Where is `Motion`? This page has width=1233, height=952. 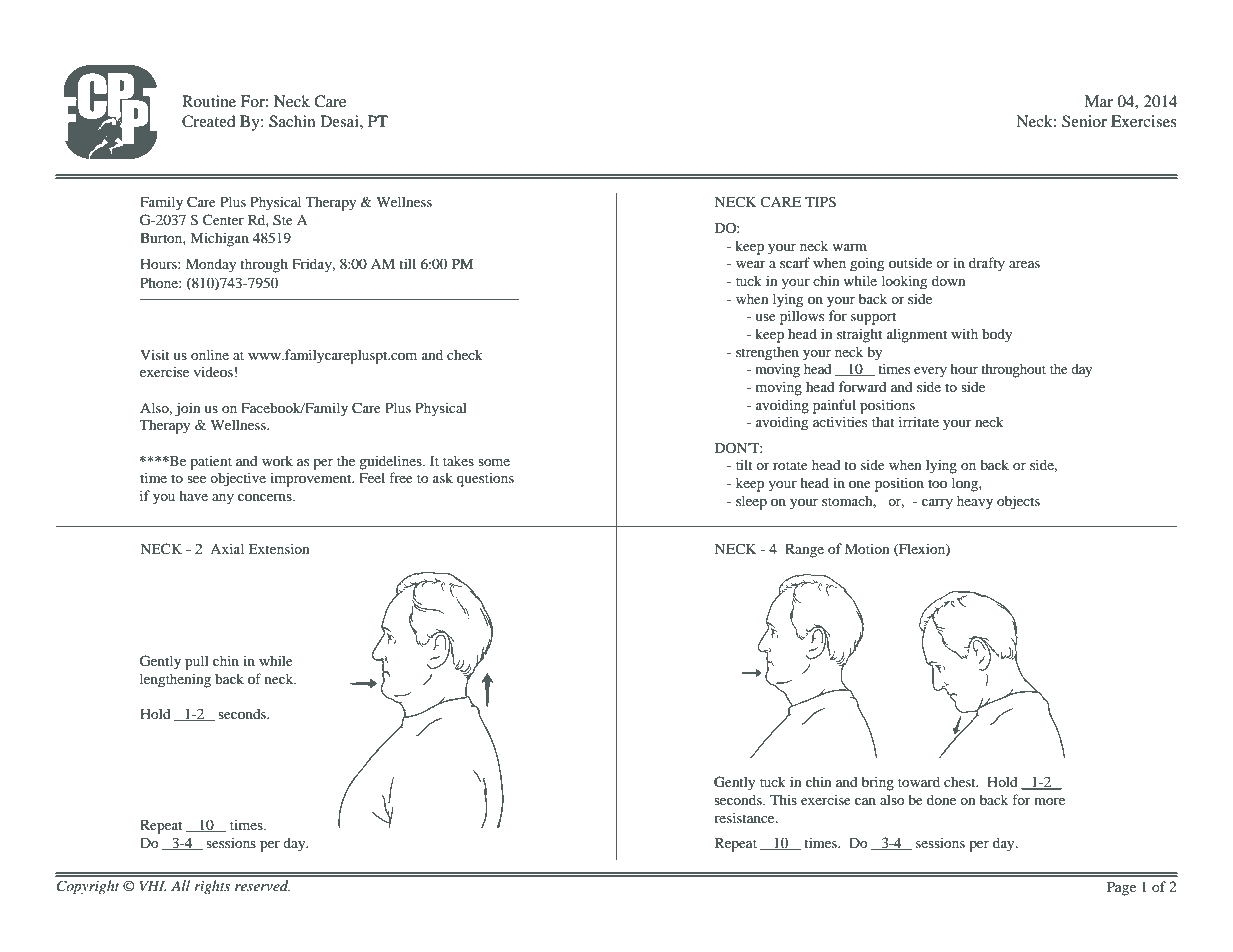 Motion is located at coordinates (867, 548).
